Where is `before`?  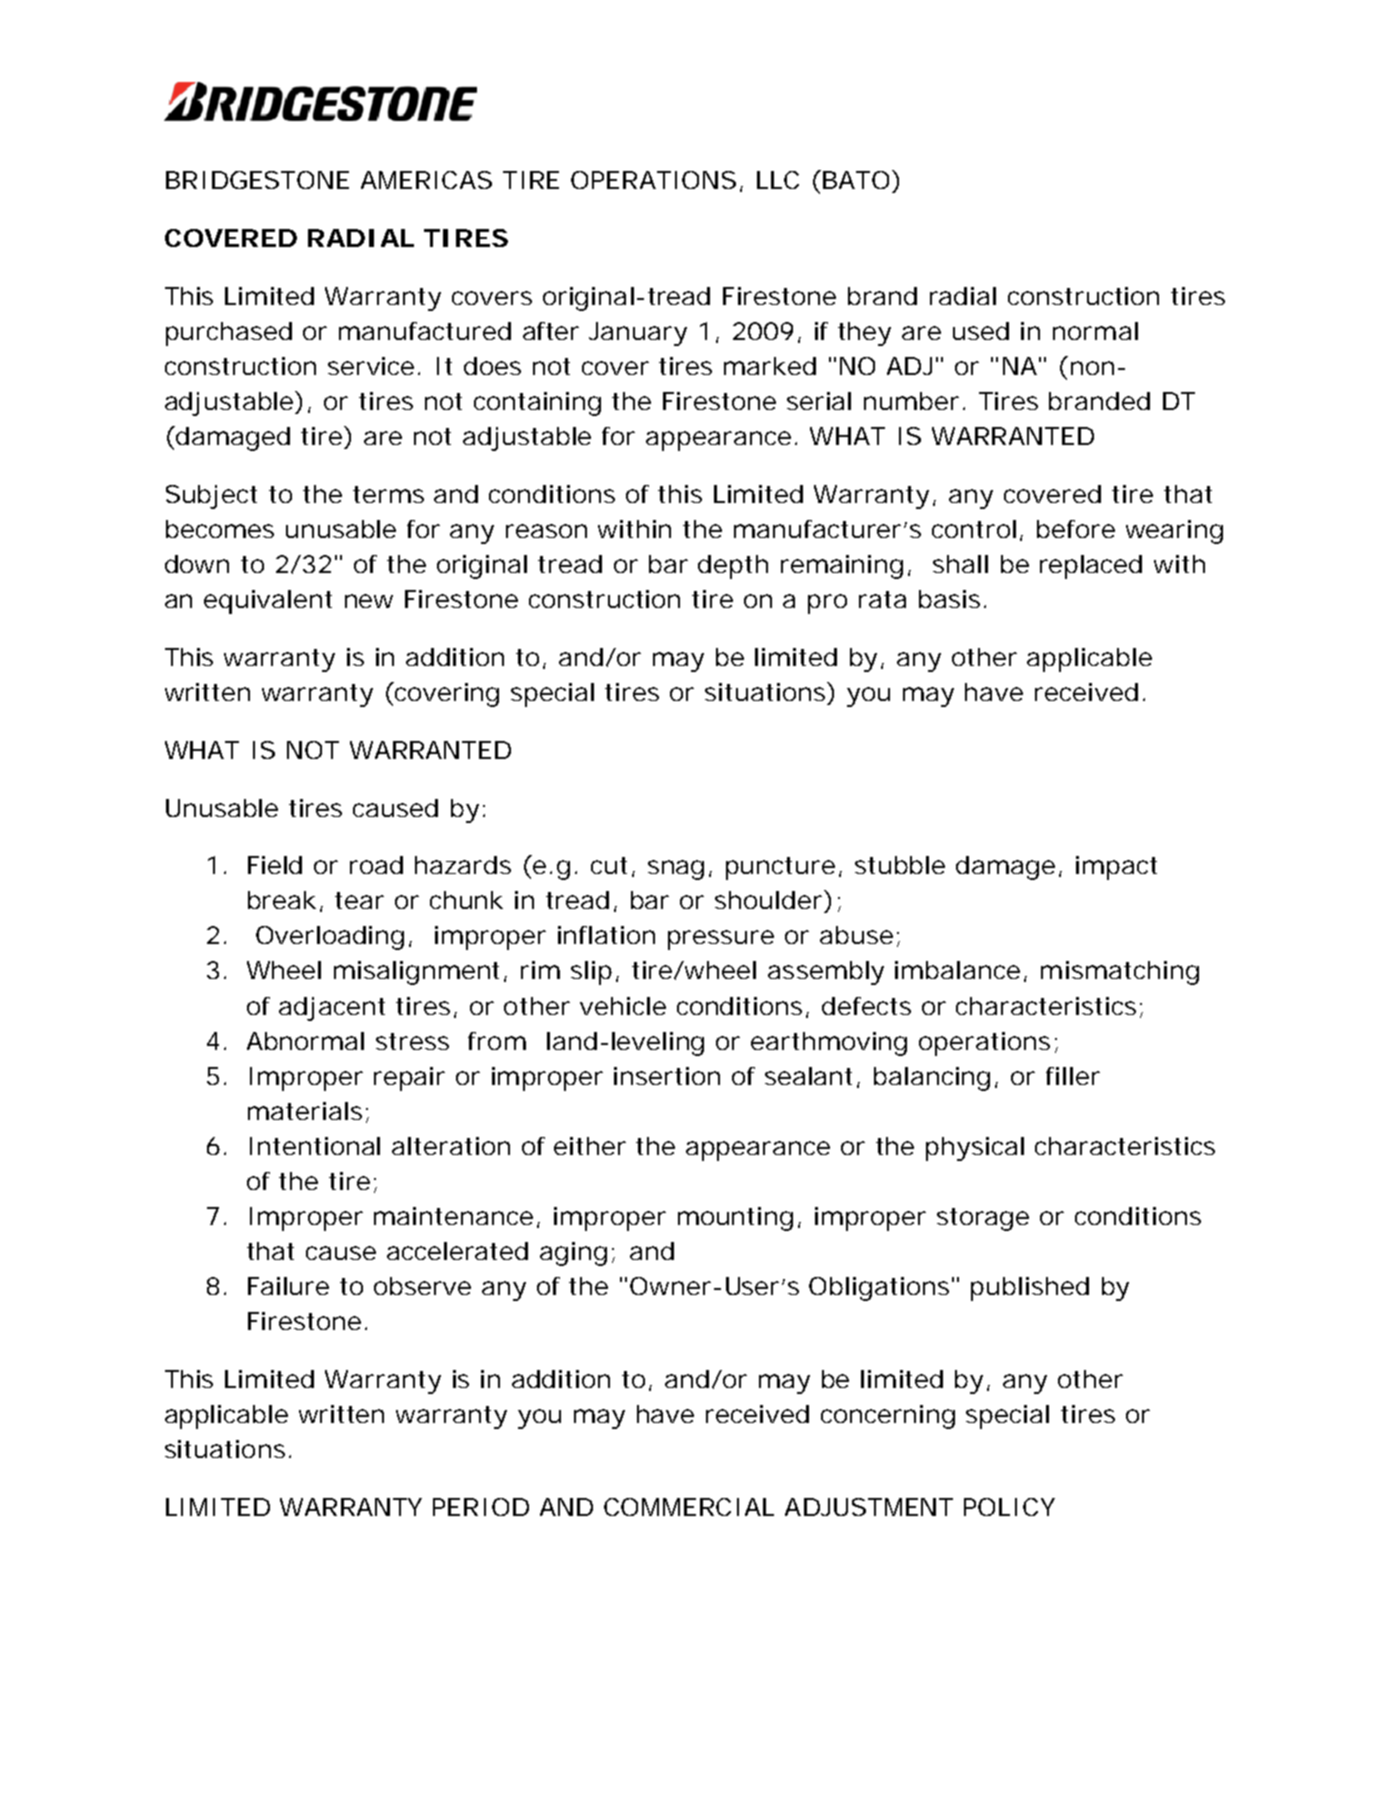 before is located at coordinates (1076, 529).
